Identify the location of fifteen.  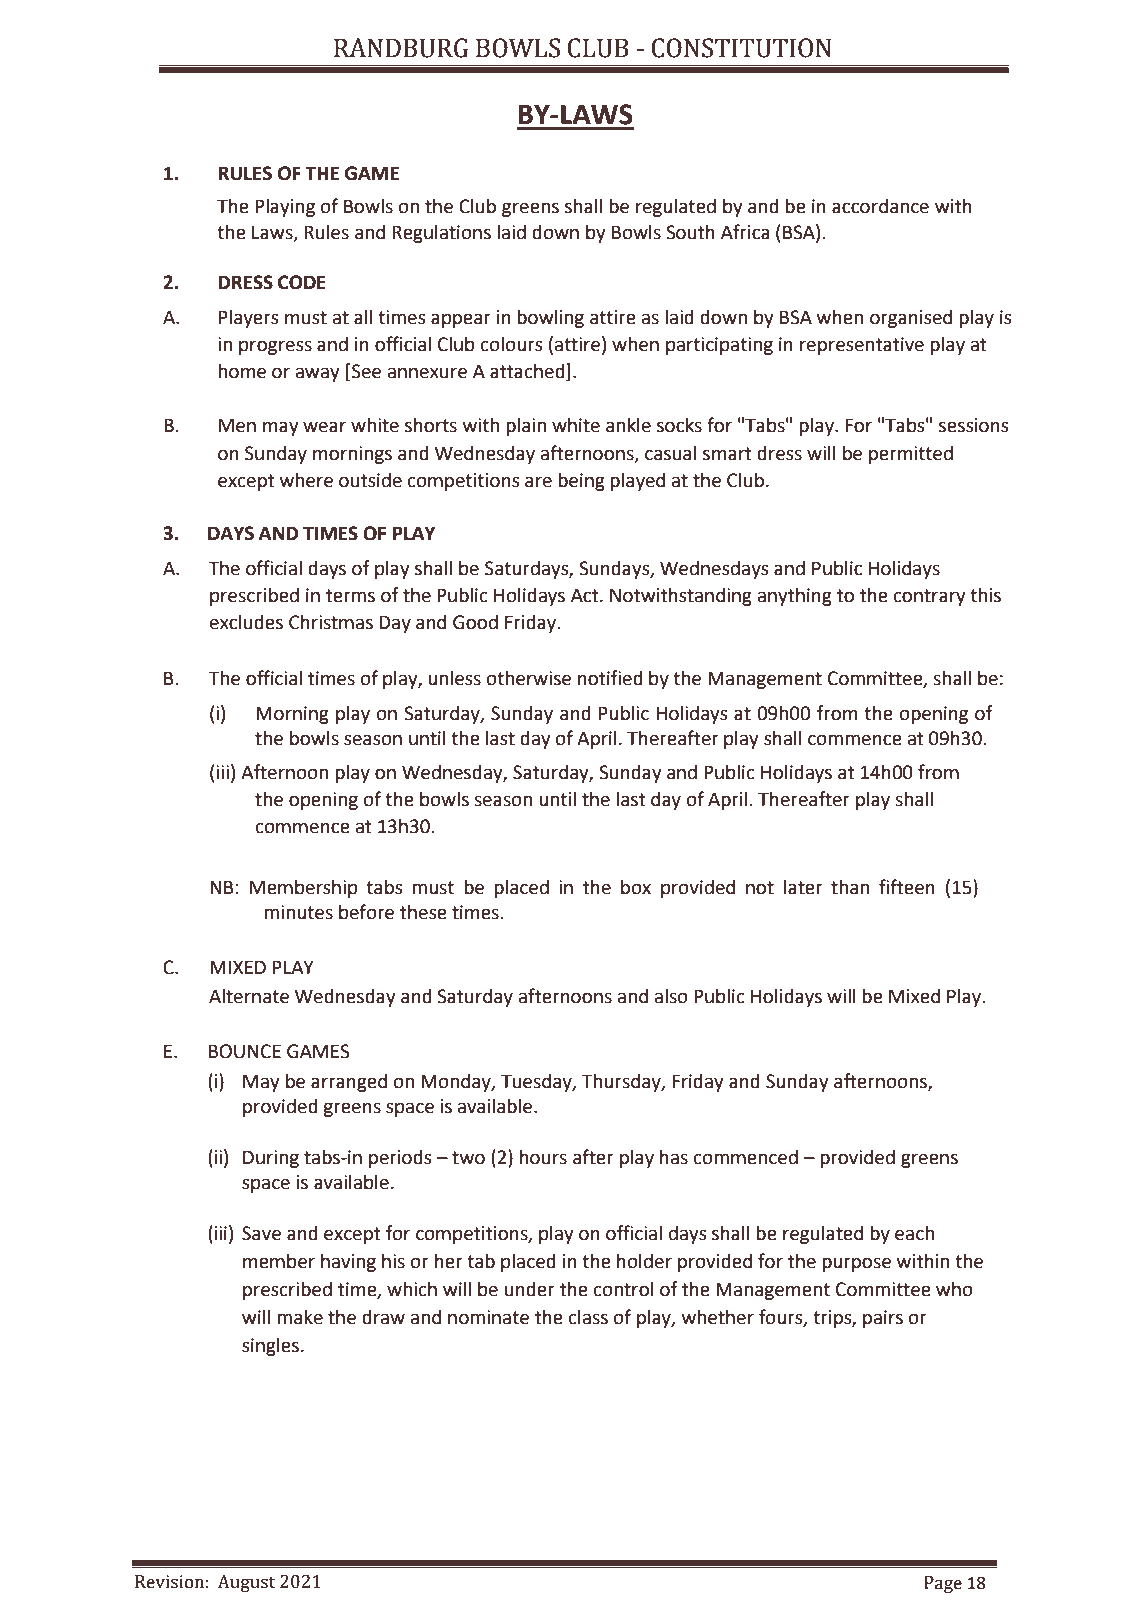
(907, 887).
